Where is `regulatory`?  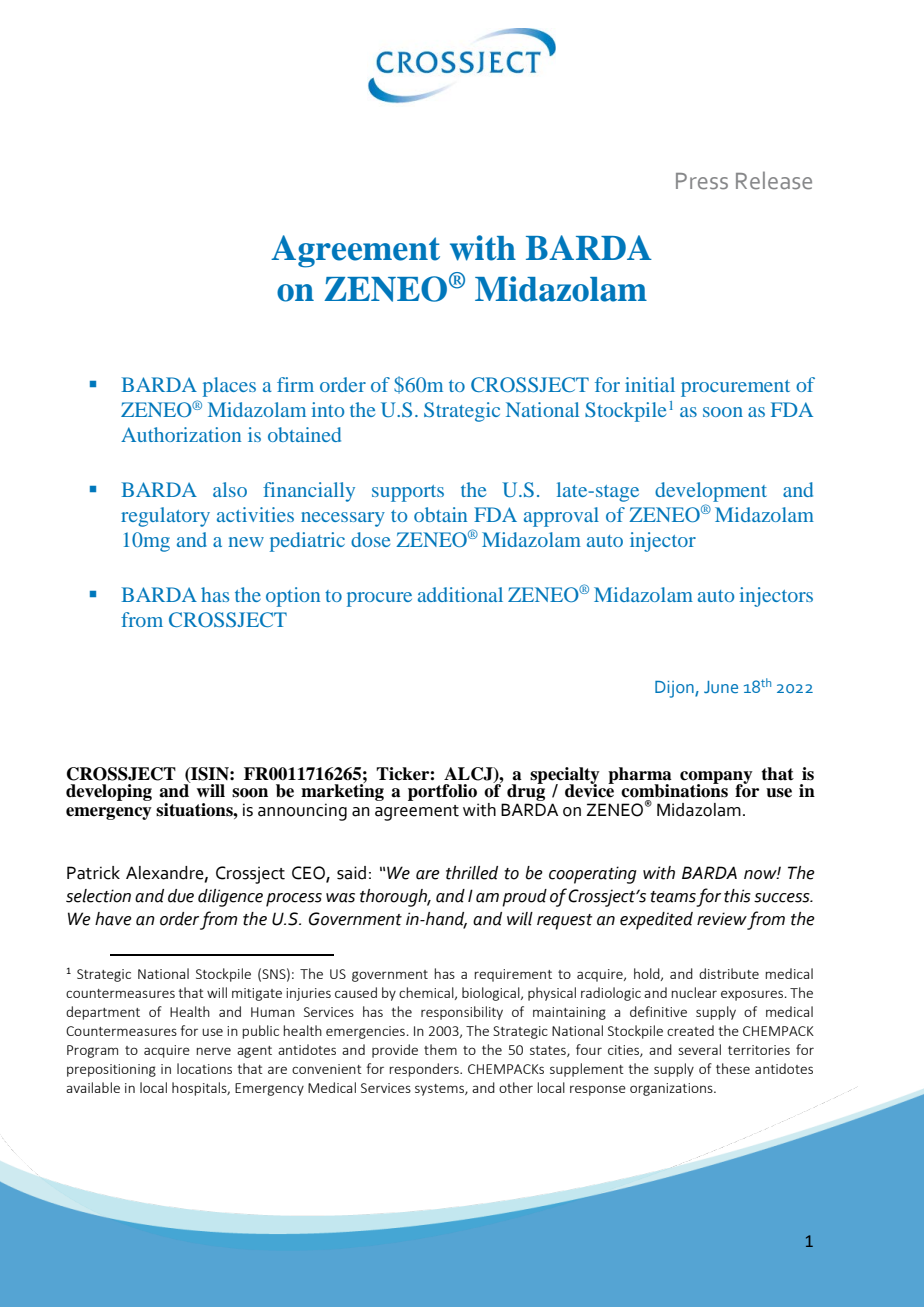
regulatory is located at coordinates (165, 517).
